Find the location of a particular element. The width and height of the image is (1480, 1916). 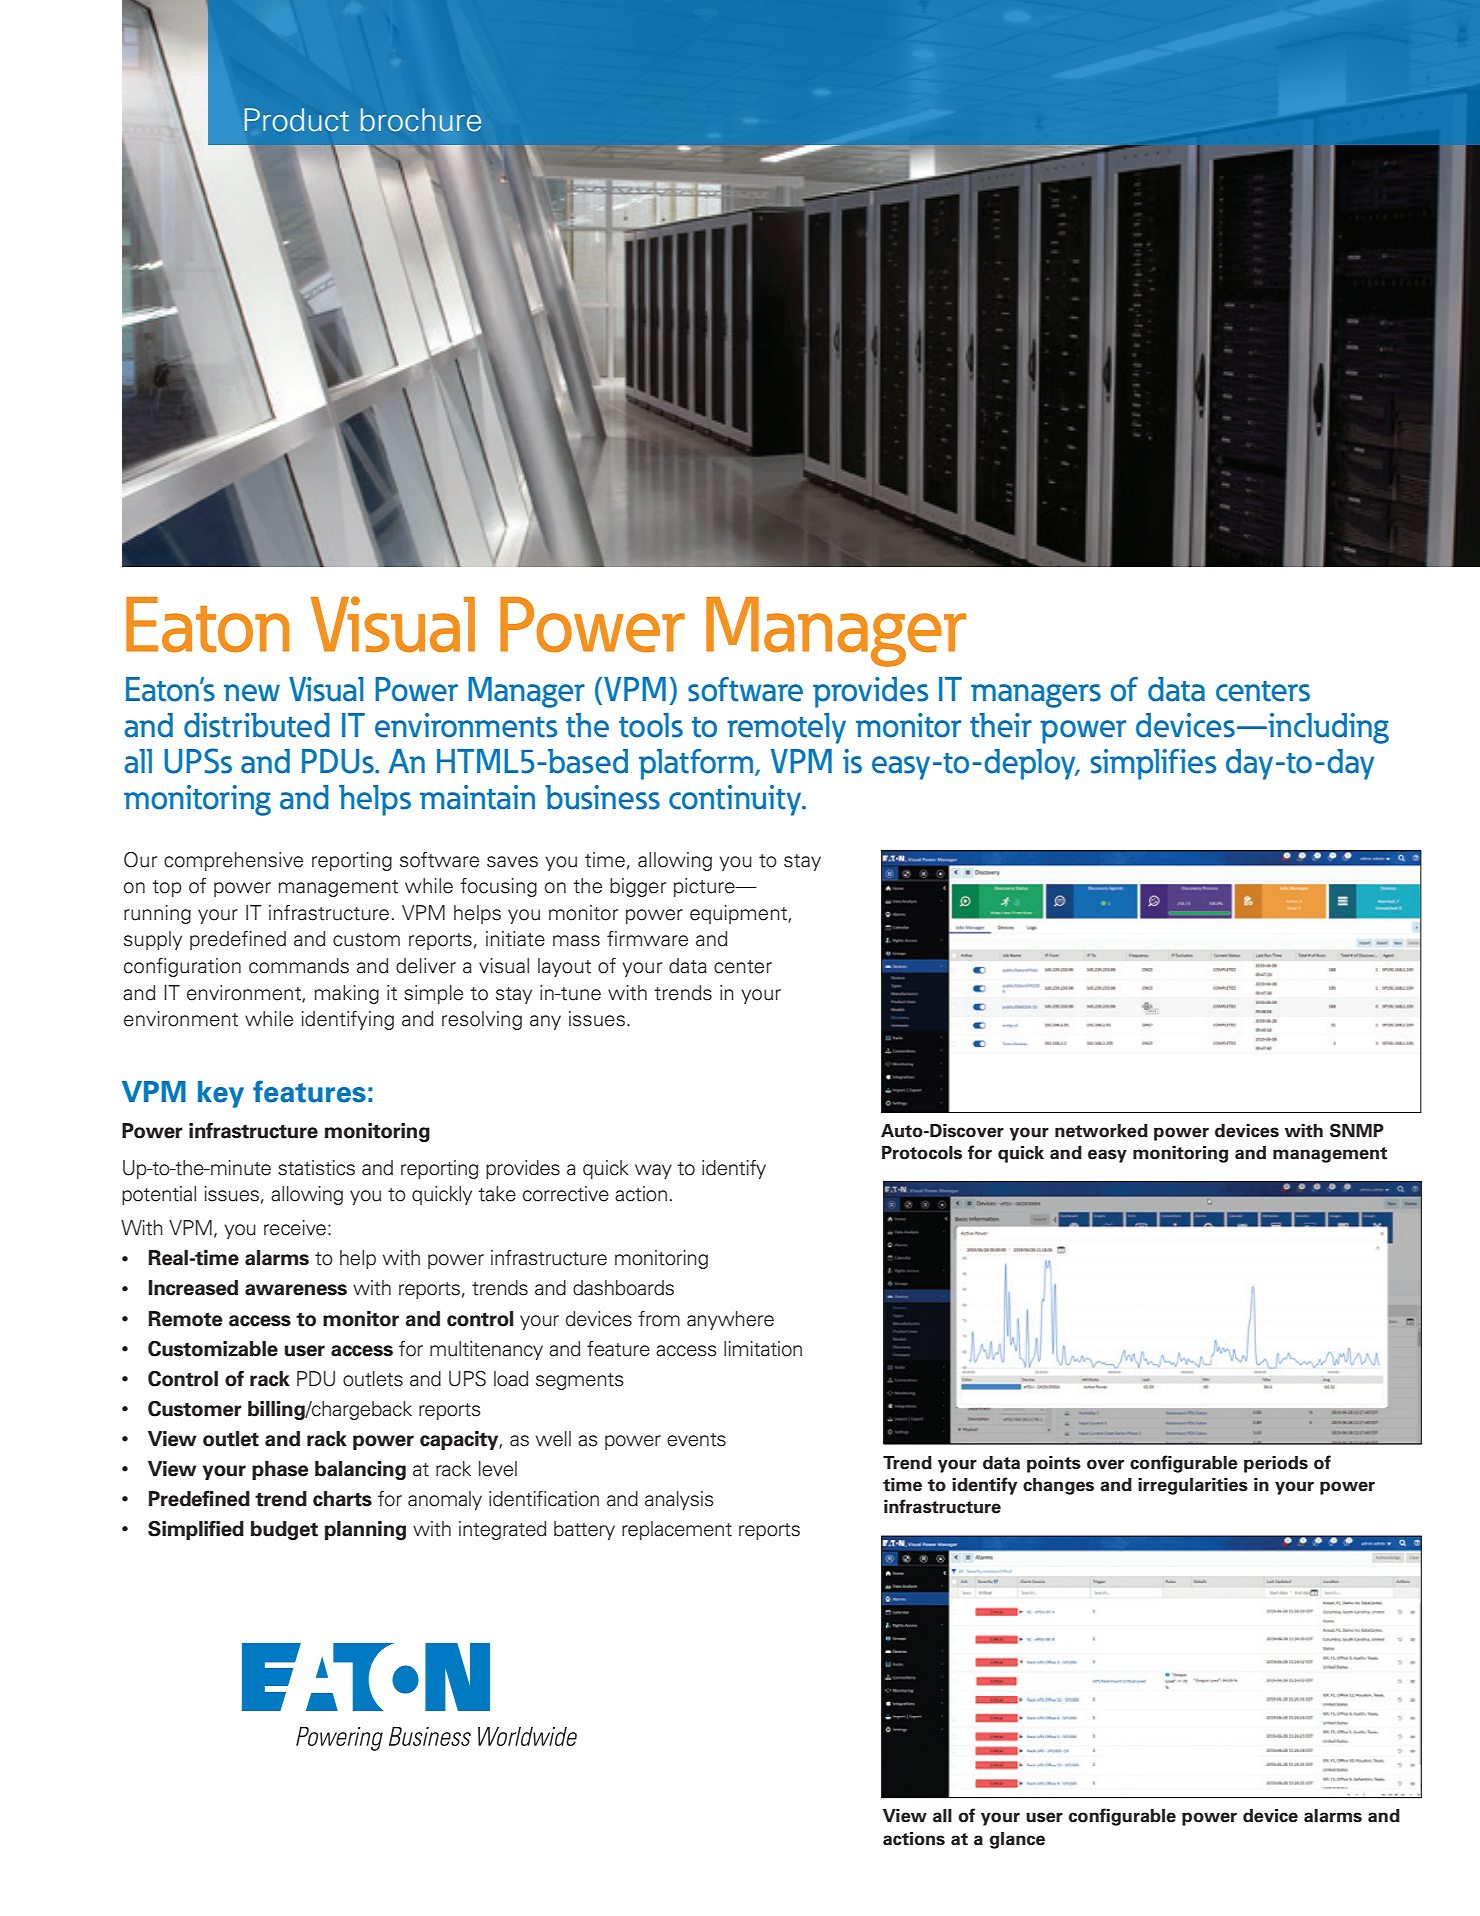

platform is located at coordinates (697, 764).
